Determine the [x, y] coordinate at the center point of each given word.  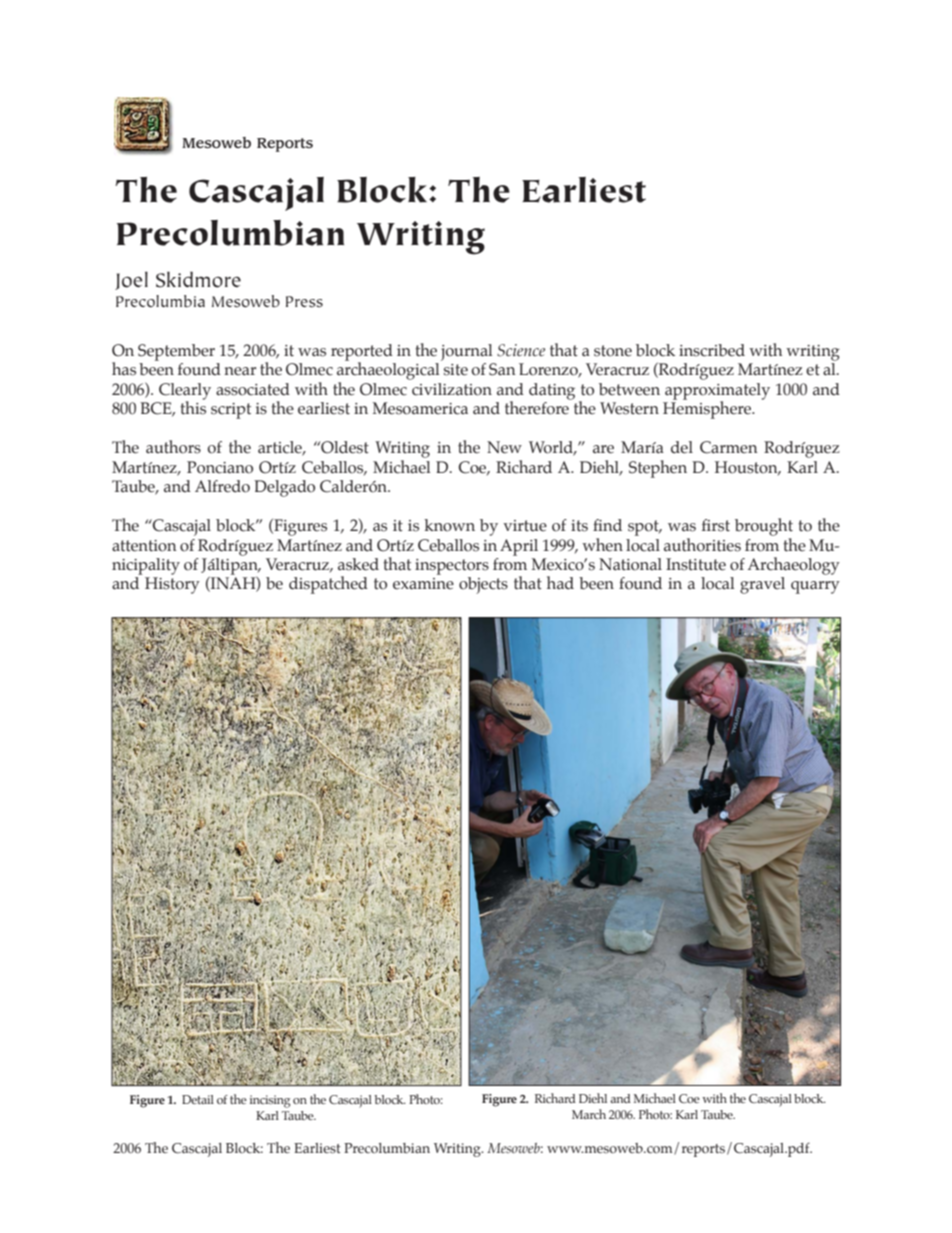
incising [270, 1101]
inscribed [712, 350]
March [589, 1114]
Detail [198, 1099]
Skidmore [198, 279]
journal [467, 352]
